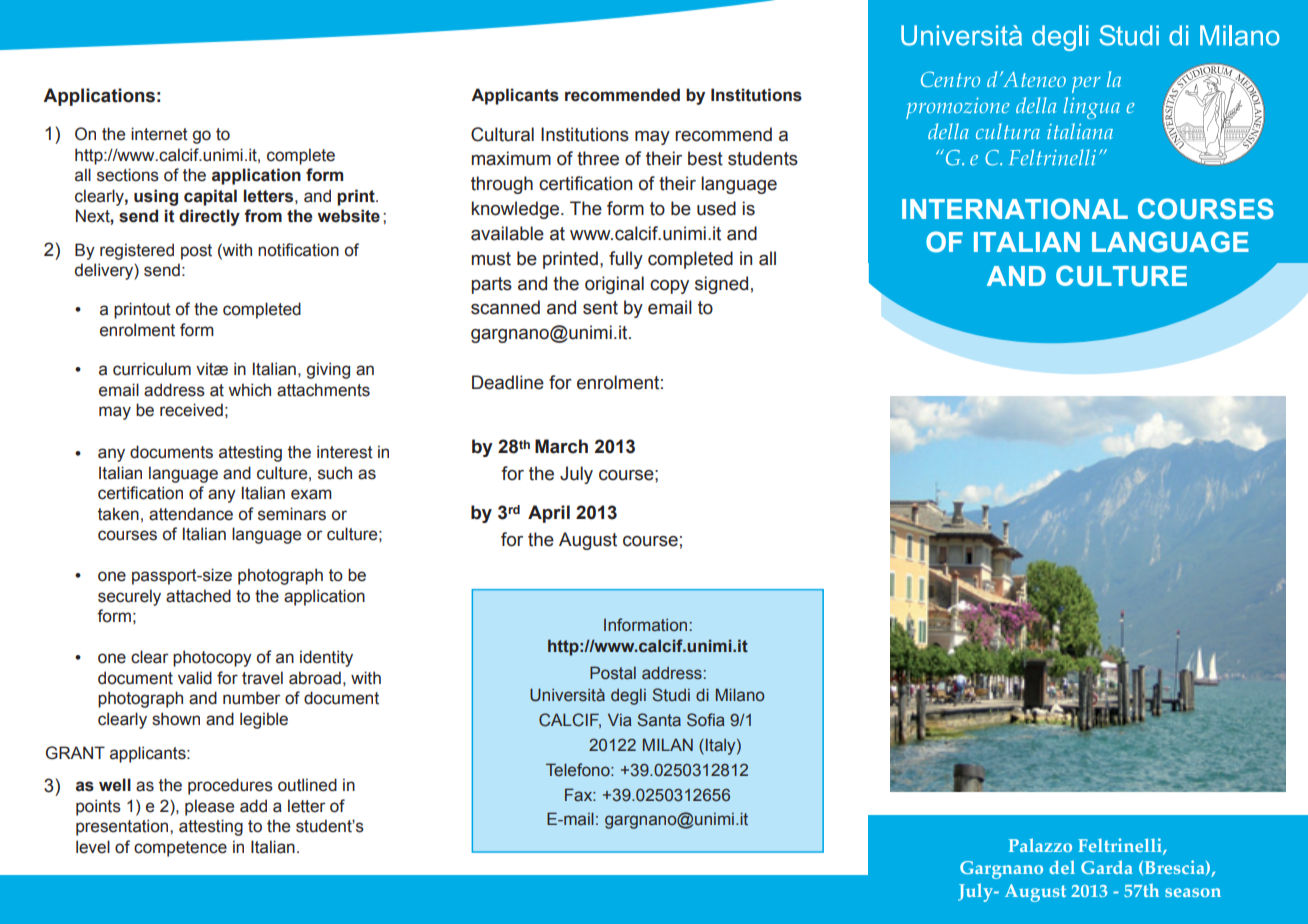 The width and height of the page is (1308, 924). What do you see at coordinates (180, 849) in the page?
I see `competence` at bounding box center [180, 849].
